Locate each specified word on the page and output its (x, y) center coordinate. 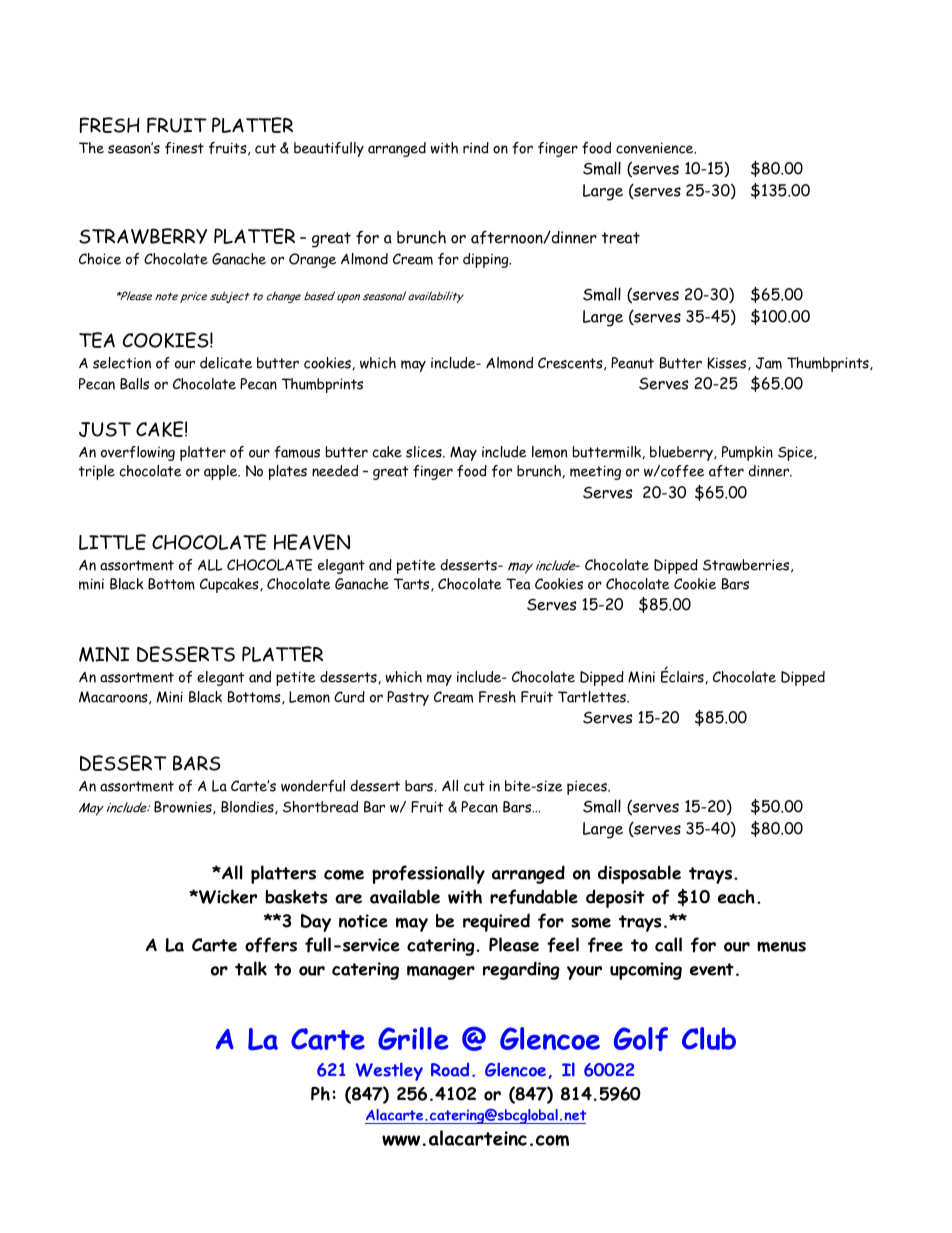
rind (476, 148)
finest (184, 148)
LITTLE (112, 542)
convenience (656, 148)
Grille (413, 1038)
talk (251, 968)
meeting (595, 472)
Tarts (413, 584)
